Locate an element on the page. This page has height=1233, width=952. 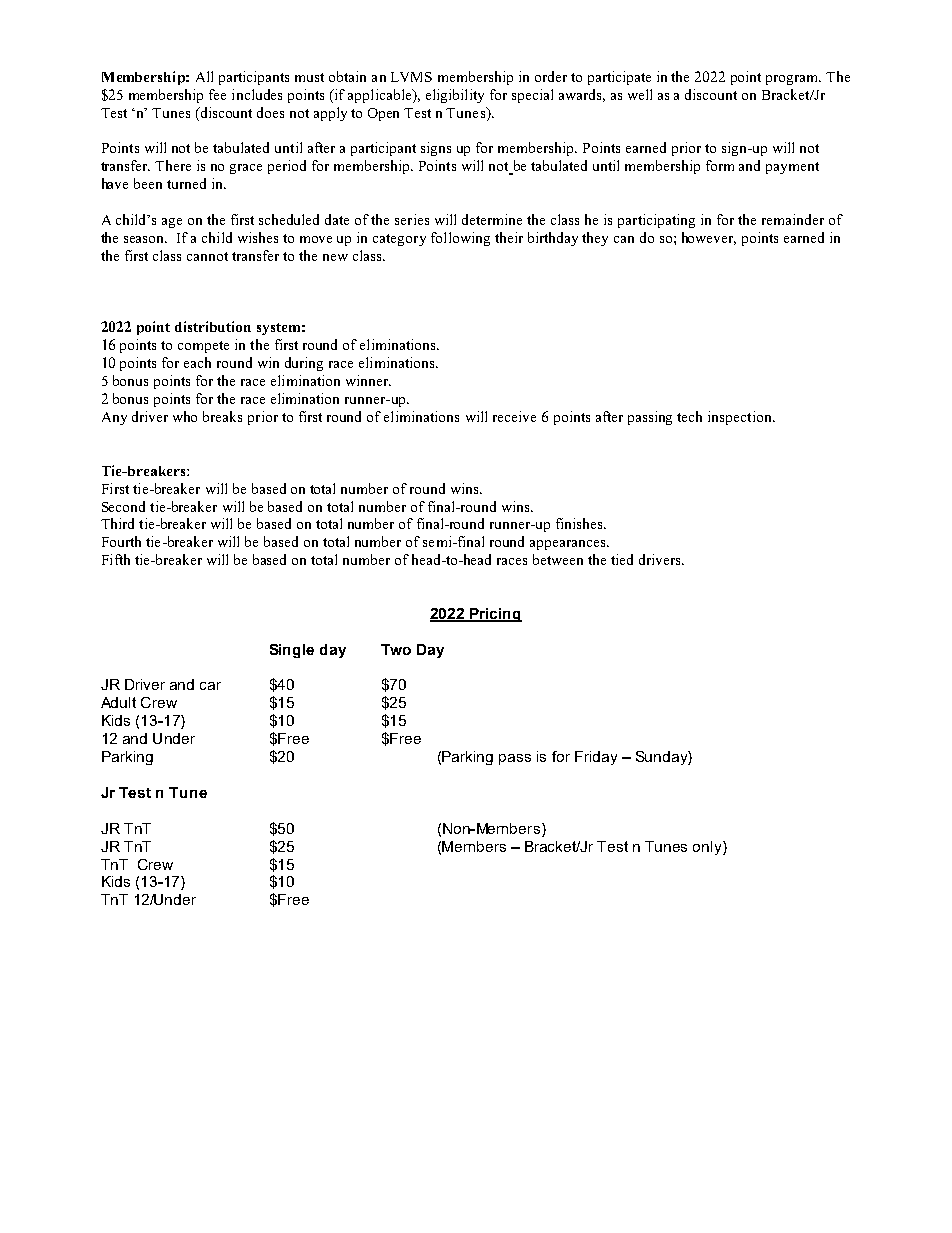
fee is located at coordinates (217, 94).
